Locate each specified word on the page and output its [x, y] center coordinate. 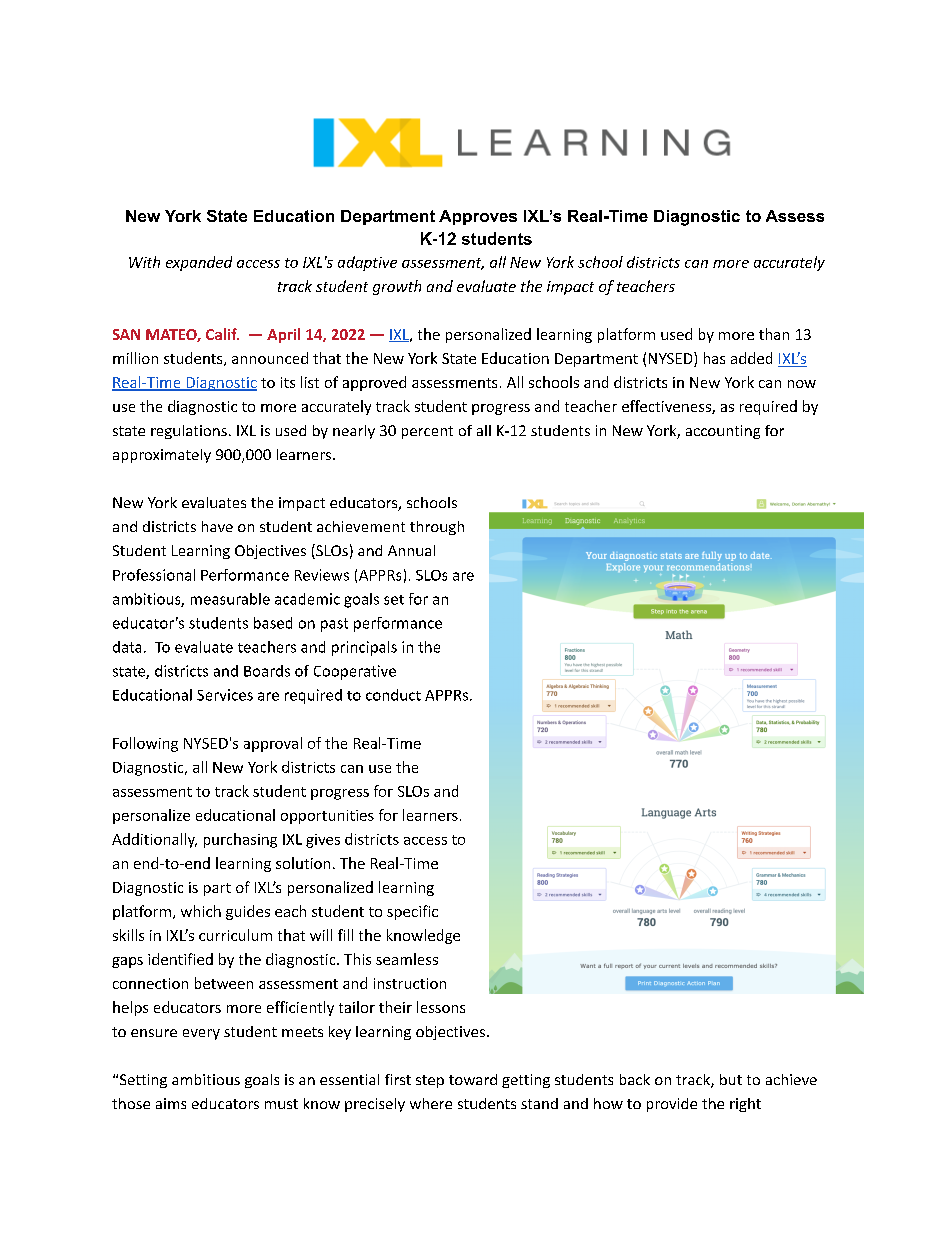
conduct [393, 695]
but [731, 1079]
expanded [199, 263]
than [774, 334]
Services [225, 695]
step [430, 1081]
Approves [478, 217]
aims [171, 1103]
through [437, 528]
